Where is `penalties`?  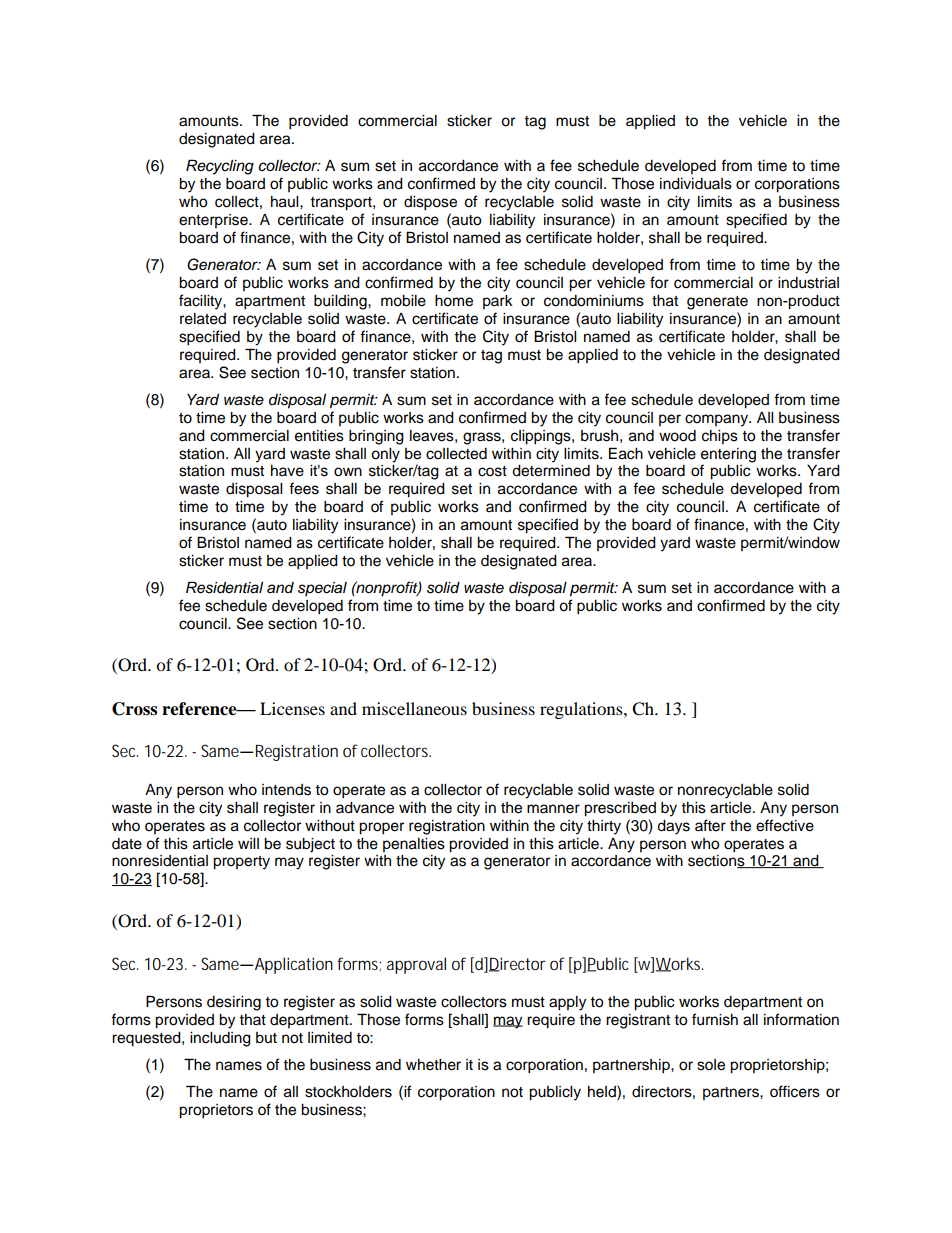
penalties is located at coordinates (414, 845).
